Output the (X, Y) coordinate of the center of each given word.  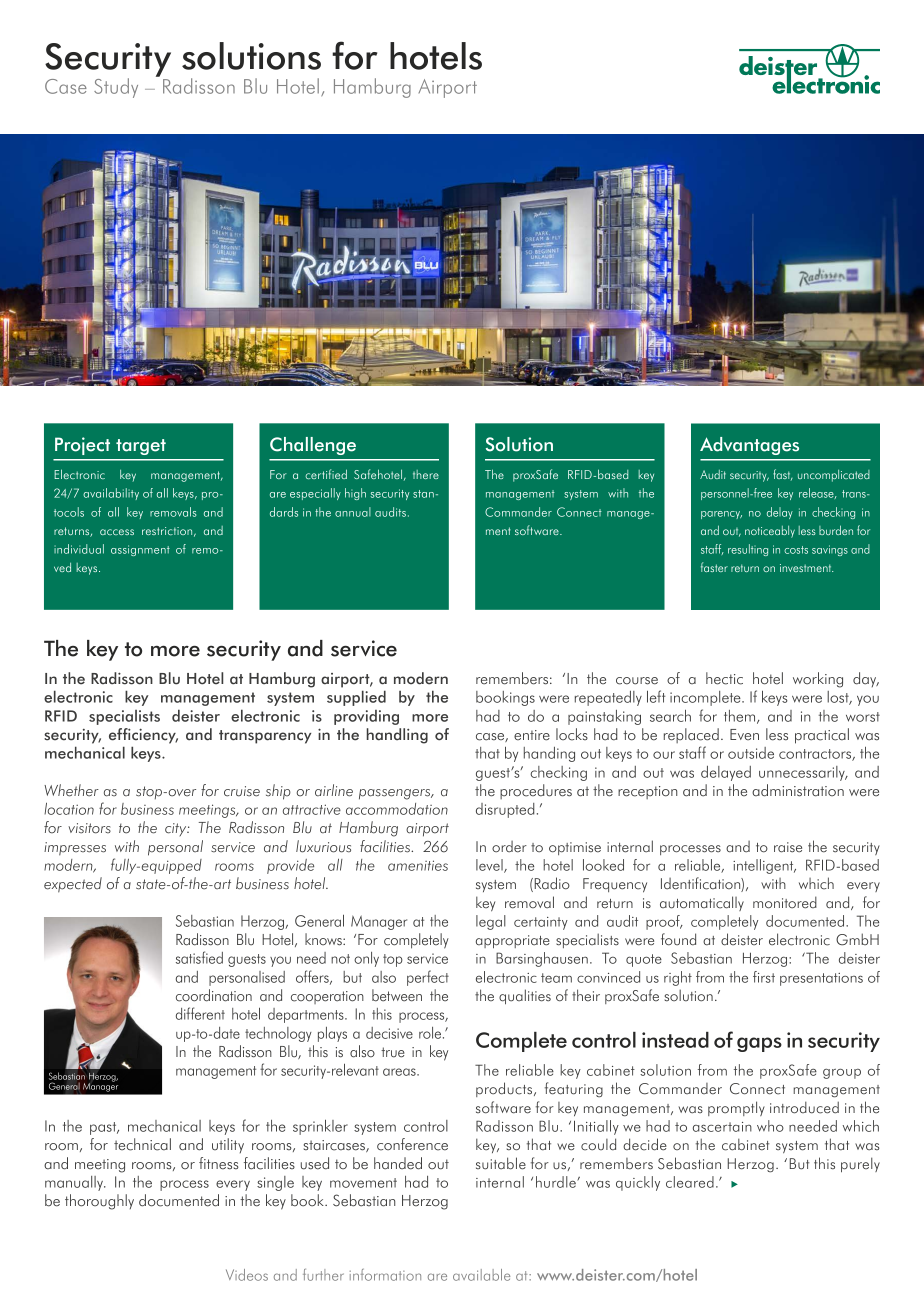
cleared (690, 1182)
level (490, 866)
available (481, 1275)
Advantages (749, 446)
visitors (89, 828)
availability (111, 494)
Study (116, 88)
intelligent (764, 866)
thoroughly (99, 1202)
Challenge (313, 446)
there (426, 474)
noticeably (770, 532)
